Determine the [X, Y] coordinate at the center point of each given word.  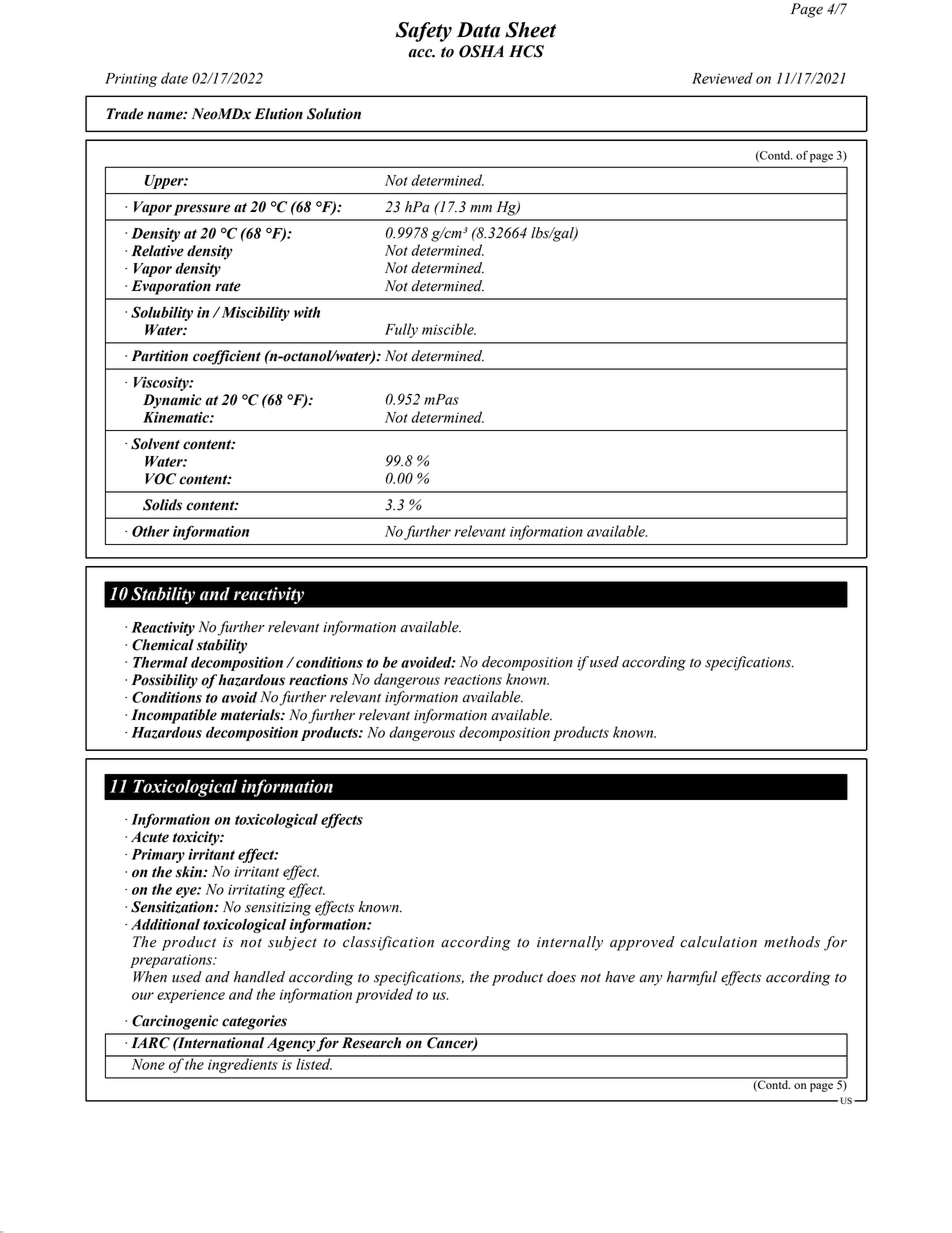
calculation [718, 942]
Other [150, 531]
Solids [162, 505]
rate [228, 287]
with [307, 312]
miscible [449, 329]
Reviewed [722, 78]
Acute [150, 837]
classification [388, 943]
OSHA [481, 51]
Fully [401, 330]
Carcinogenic [175, 1022]
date [174, 78]
